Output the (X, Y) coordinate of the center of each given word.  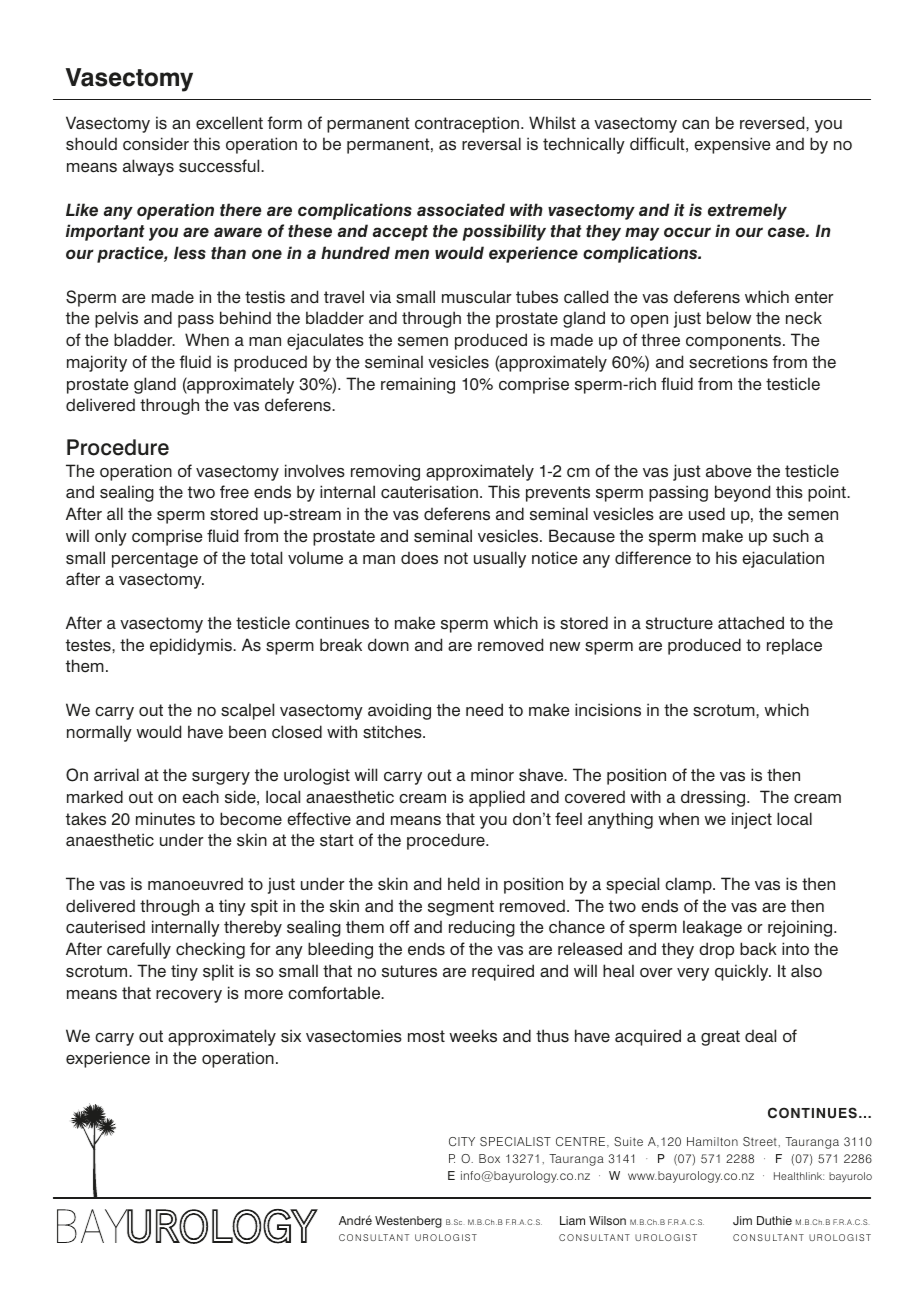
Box (489, 1158)
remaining (418, 385)
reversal (491, 144)
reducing (482, 928)
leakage (712, 928)
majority (97, 363)
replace (794, 646)
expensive (732, 145)
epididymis (192, 646)
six (291, 1036)
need (484, 710)
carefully (139, 950)
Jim (742, 1220)
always (148, 167)
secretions (728, 362)
